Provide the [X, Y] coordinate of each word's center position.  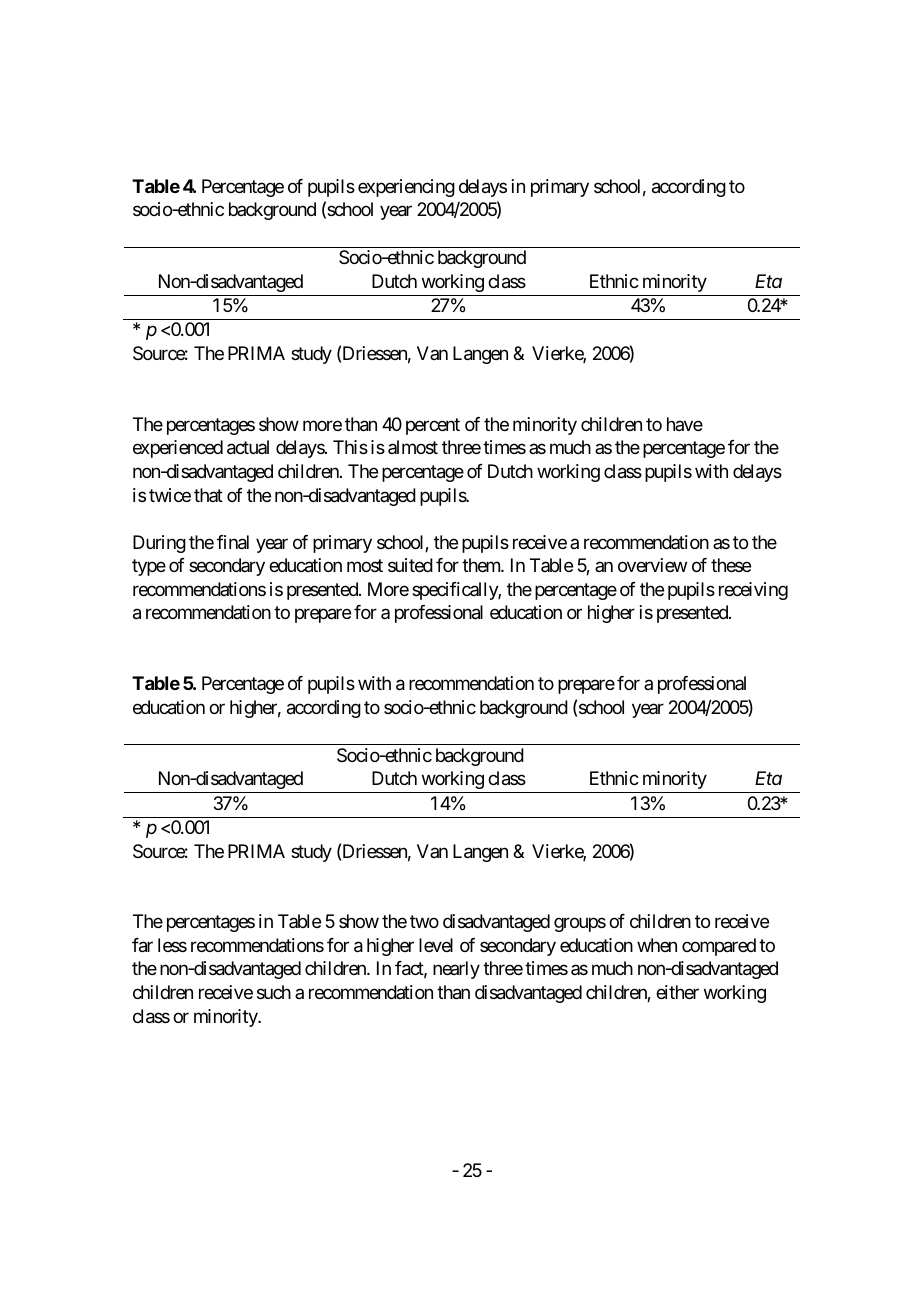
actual [248, 447]
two [424, 922]
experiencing [406, 188]
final [233, 542]
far [142, 945]
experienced [178, 449]
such [274, 992]
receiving [753, 591]
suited [410, 565]
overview [652, 565]
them [482, 565]
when [657, 945]
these [731, 565]
